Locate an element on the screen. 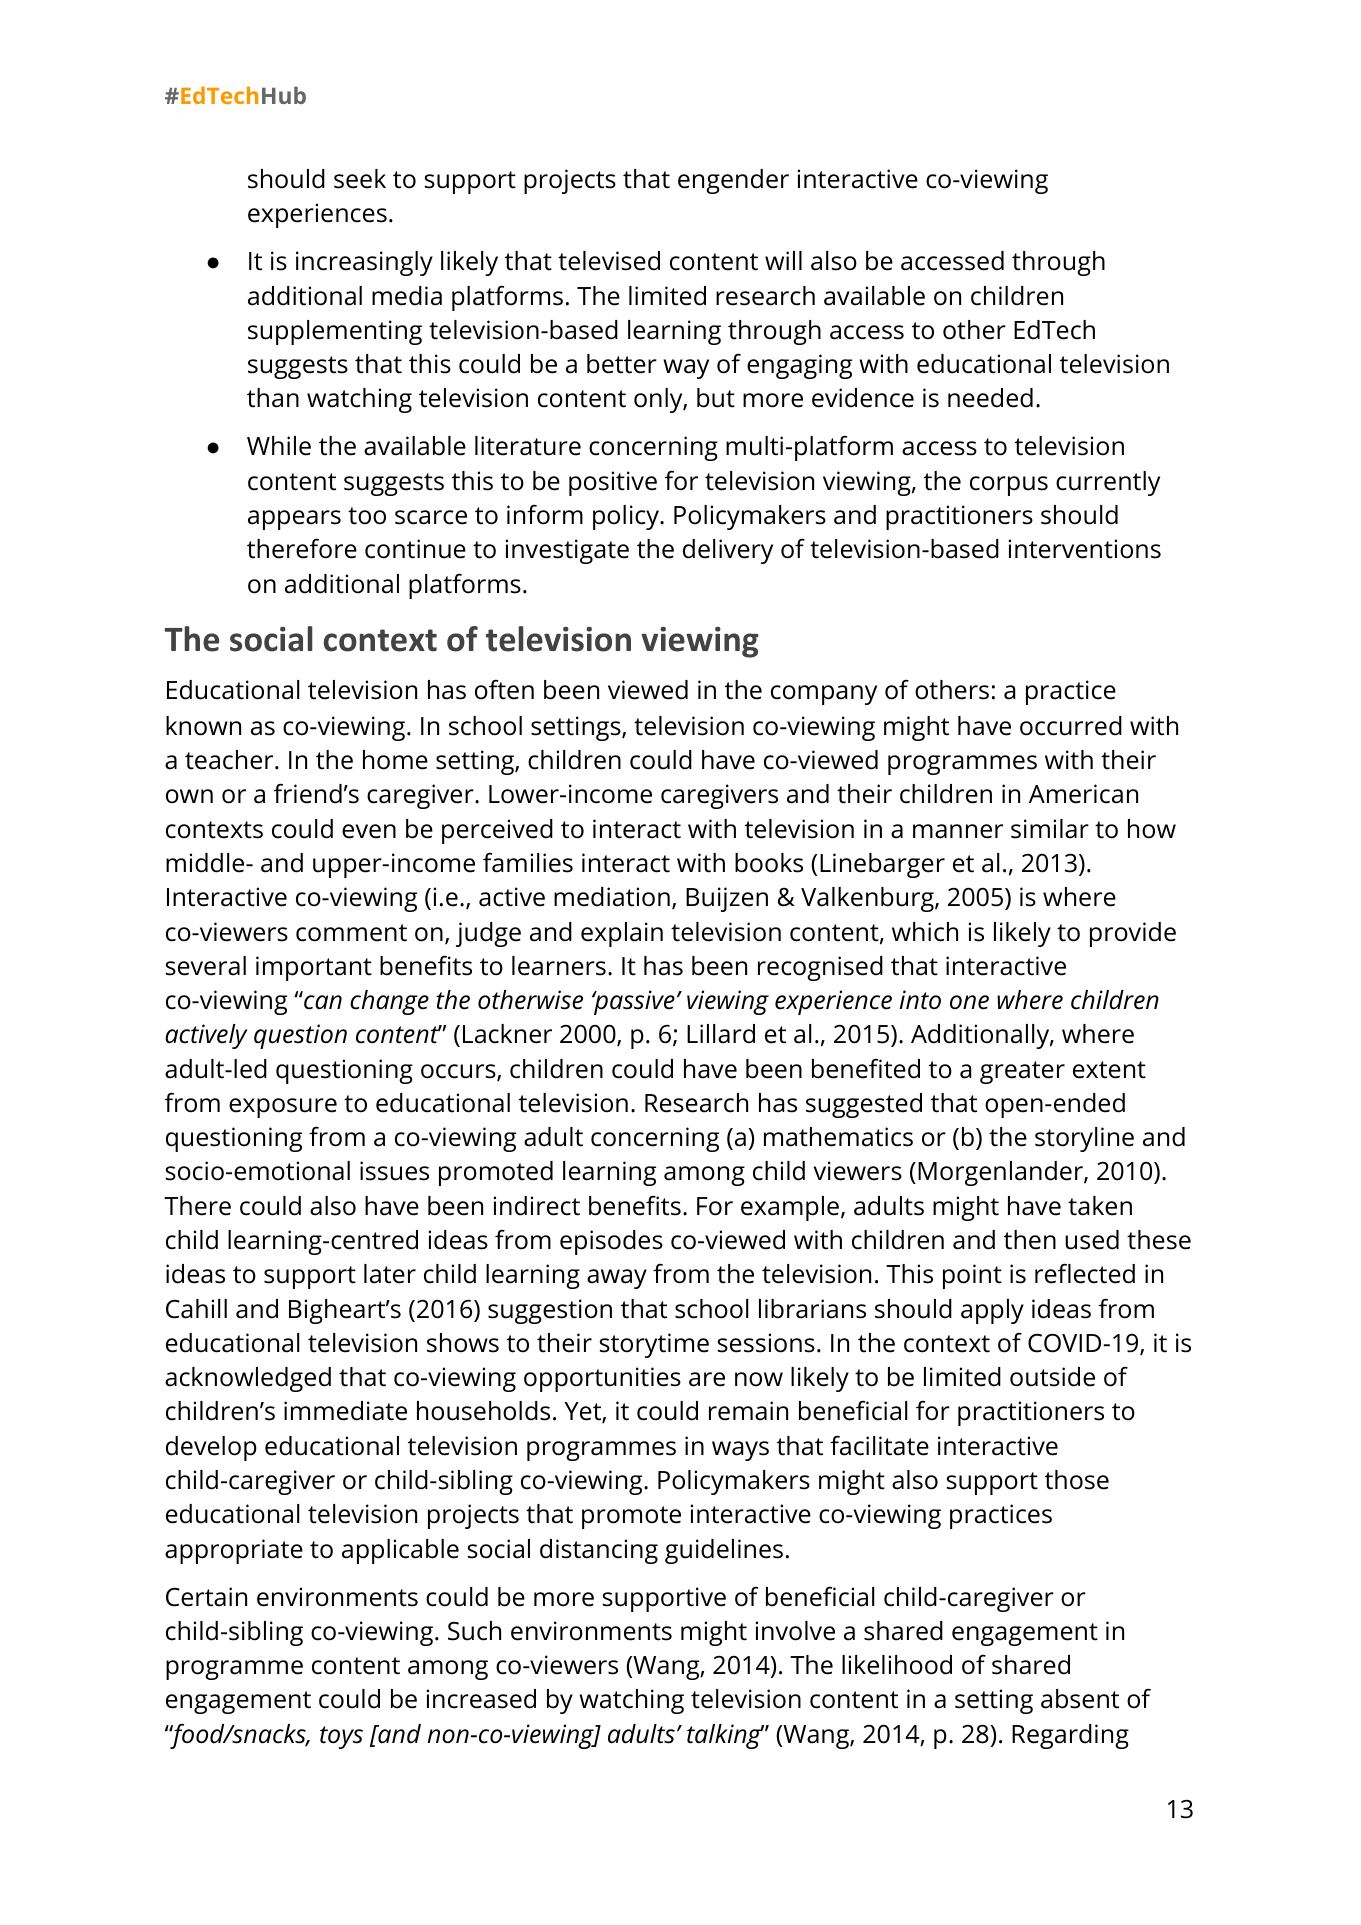  important is located at coordinates (314, 968).
